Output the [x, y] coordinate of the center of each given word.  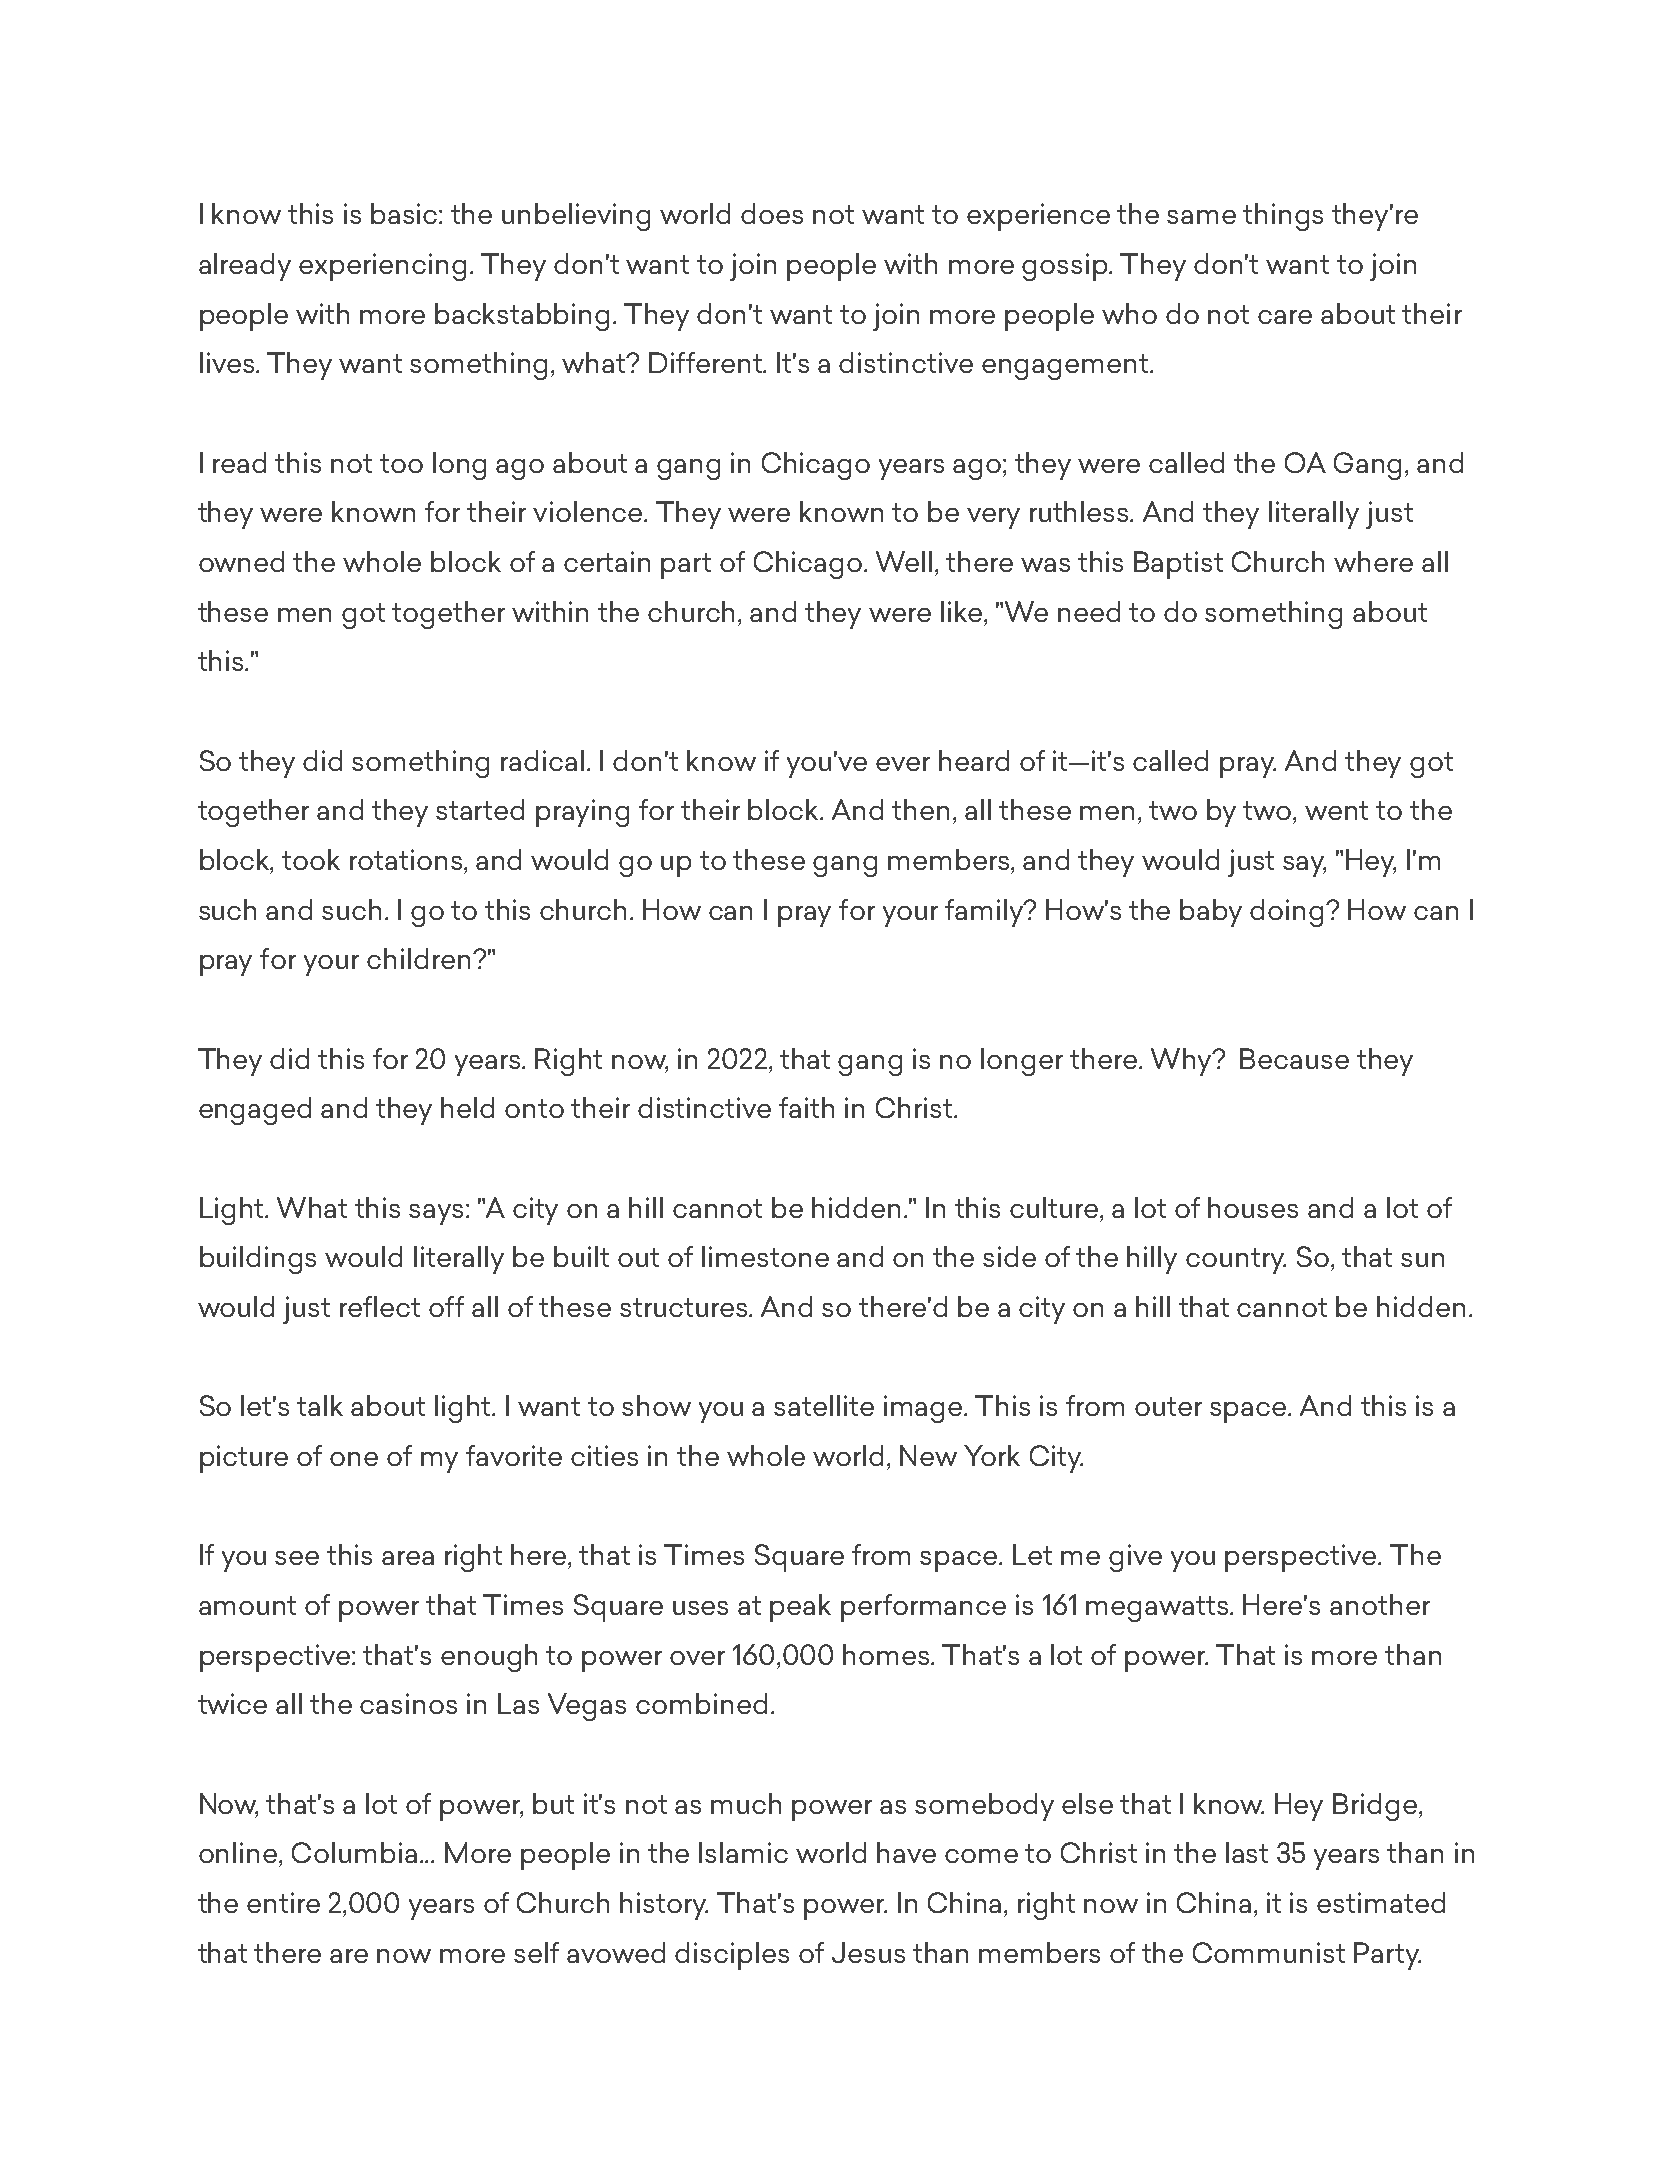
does [772, 213]
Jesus [868, 1952]
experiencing [382, 267]
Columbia [354, 1852]
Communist [1269, 1952]
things [1283, 217]
